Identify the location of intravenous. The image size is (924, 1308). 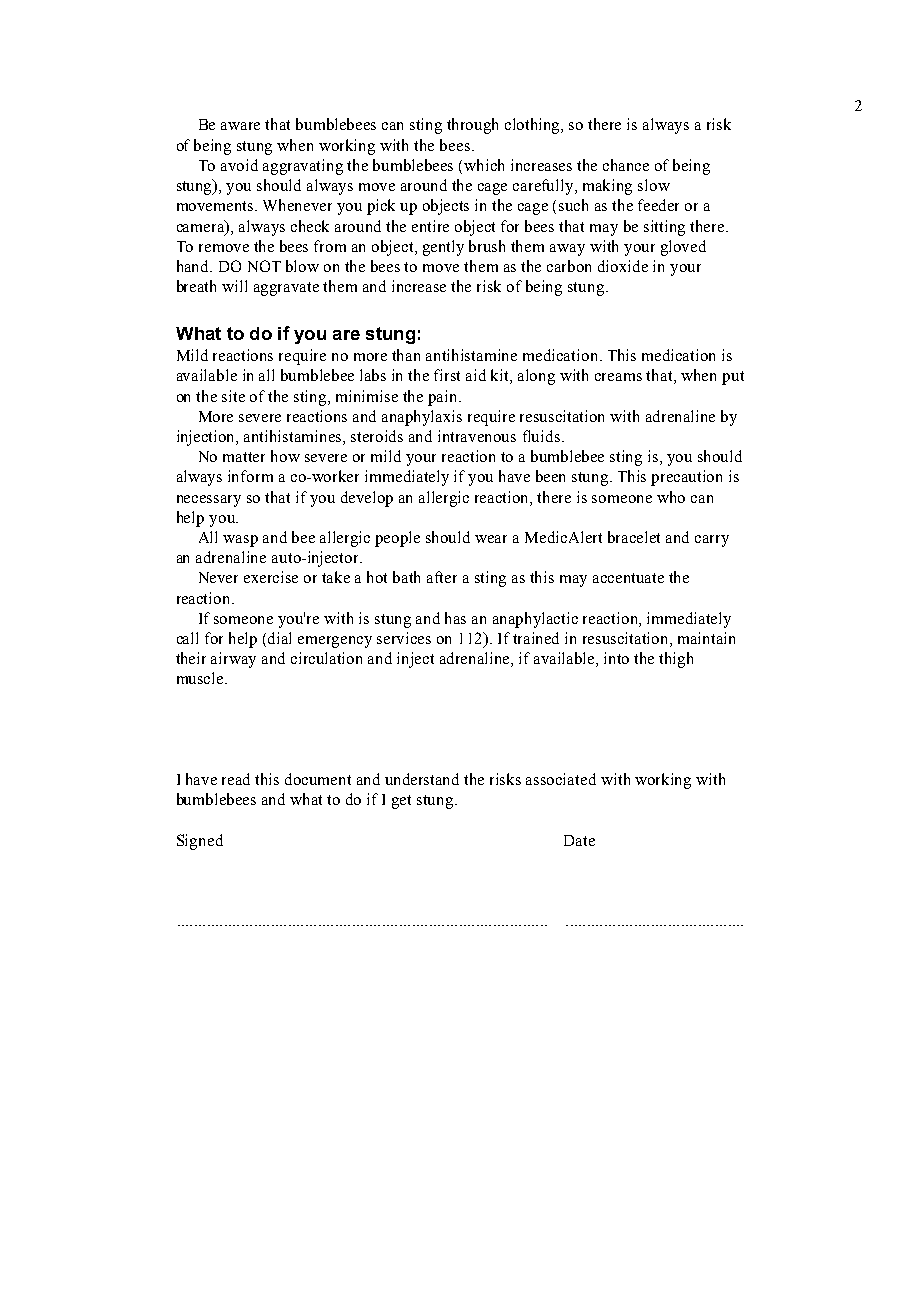
(477, 436).
